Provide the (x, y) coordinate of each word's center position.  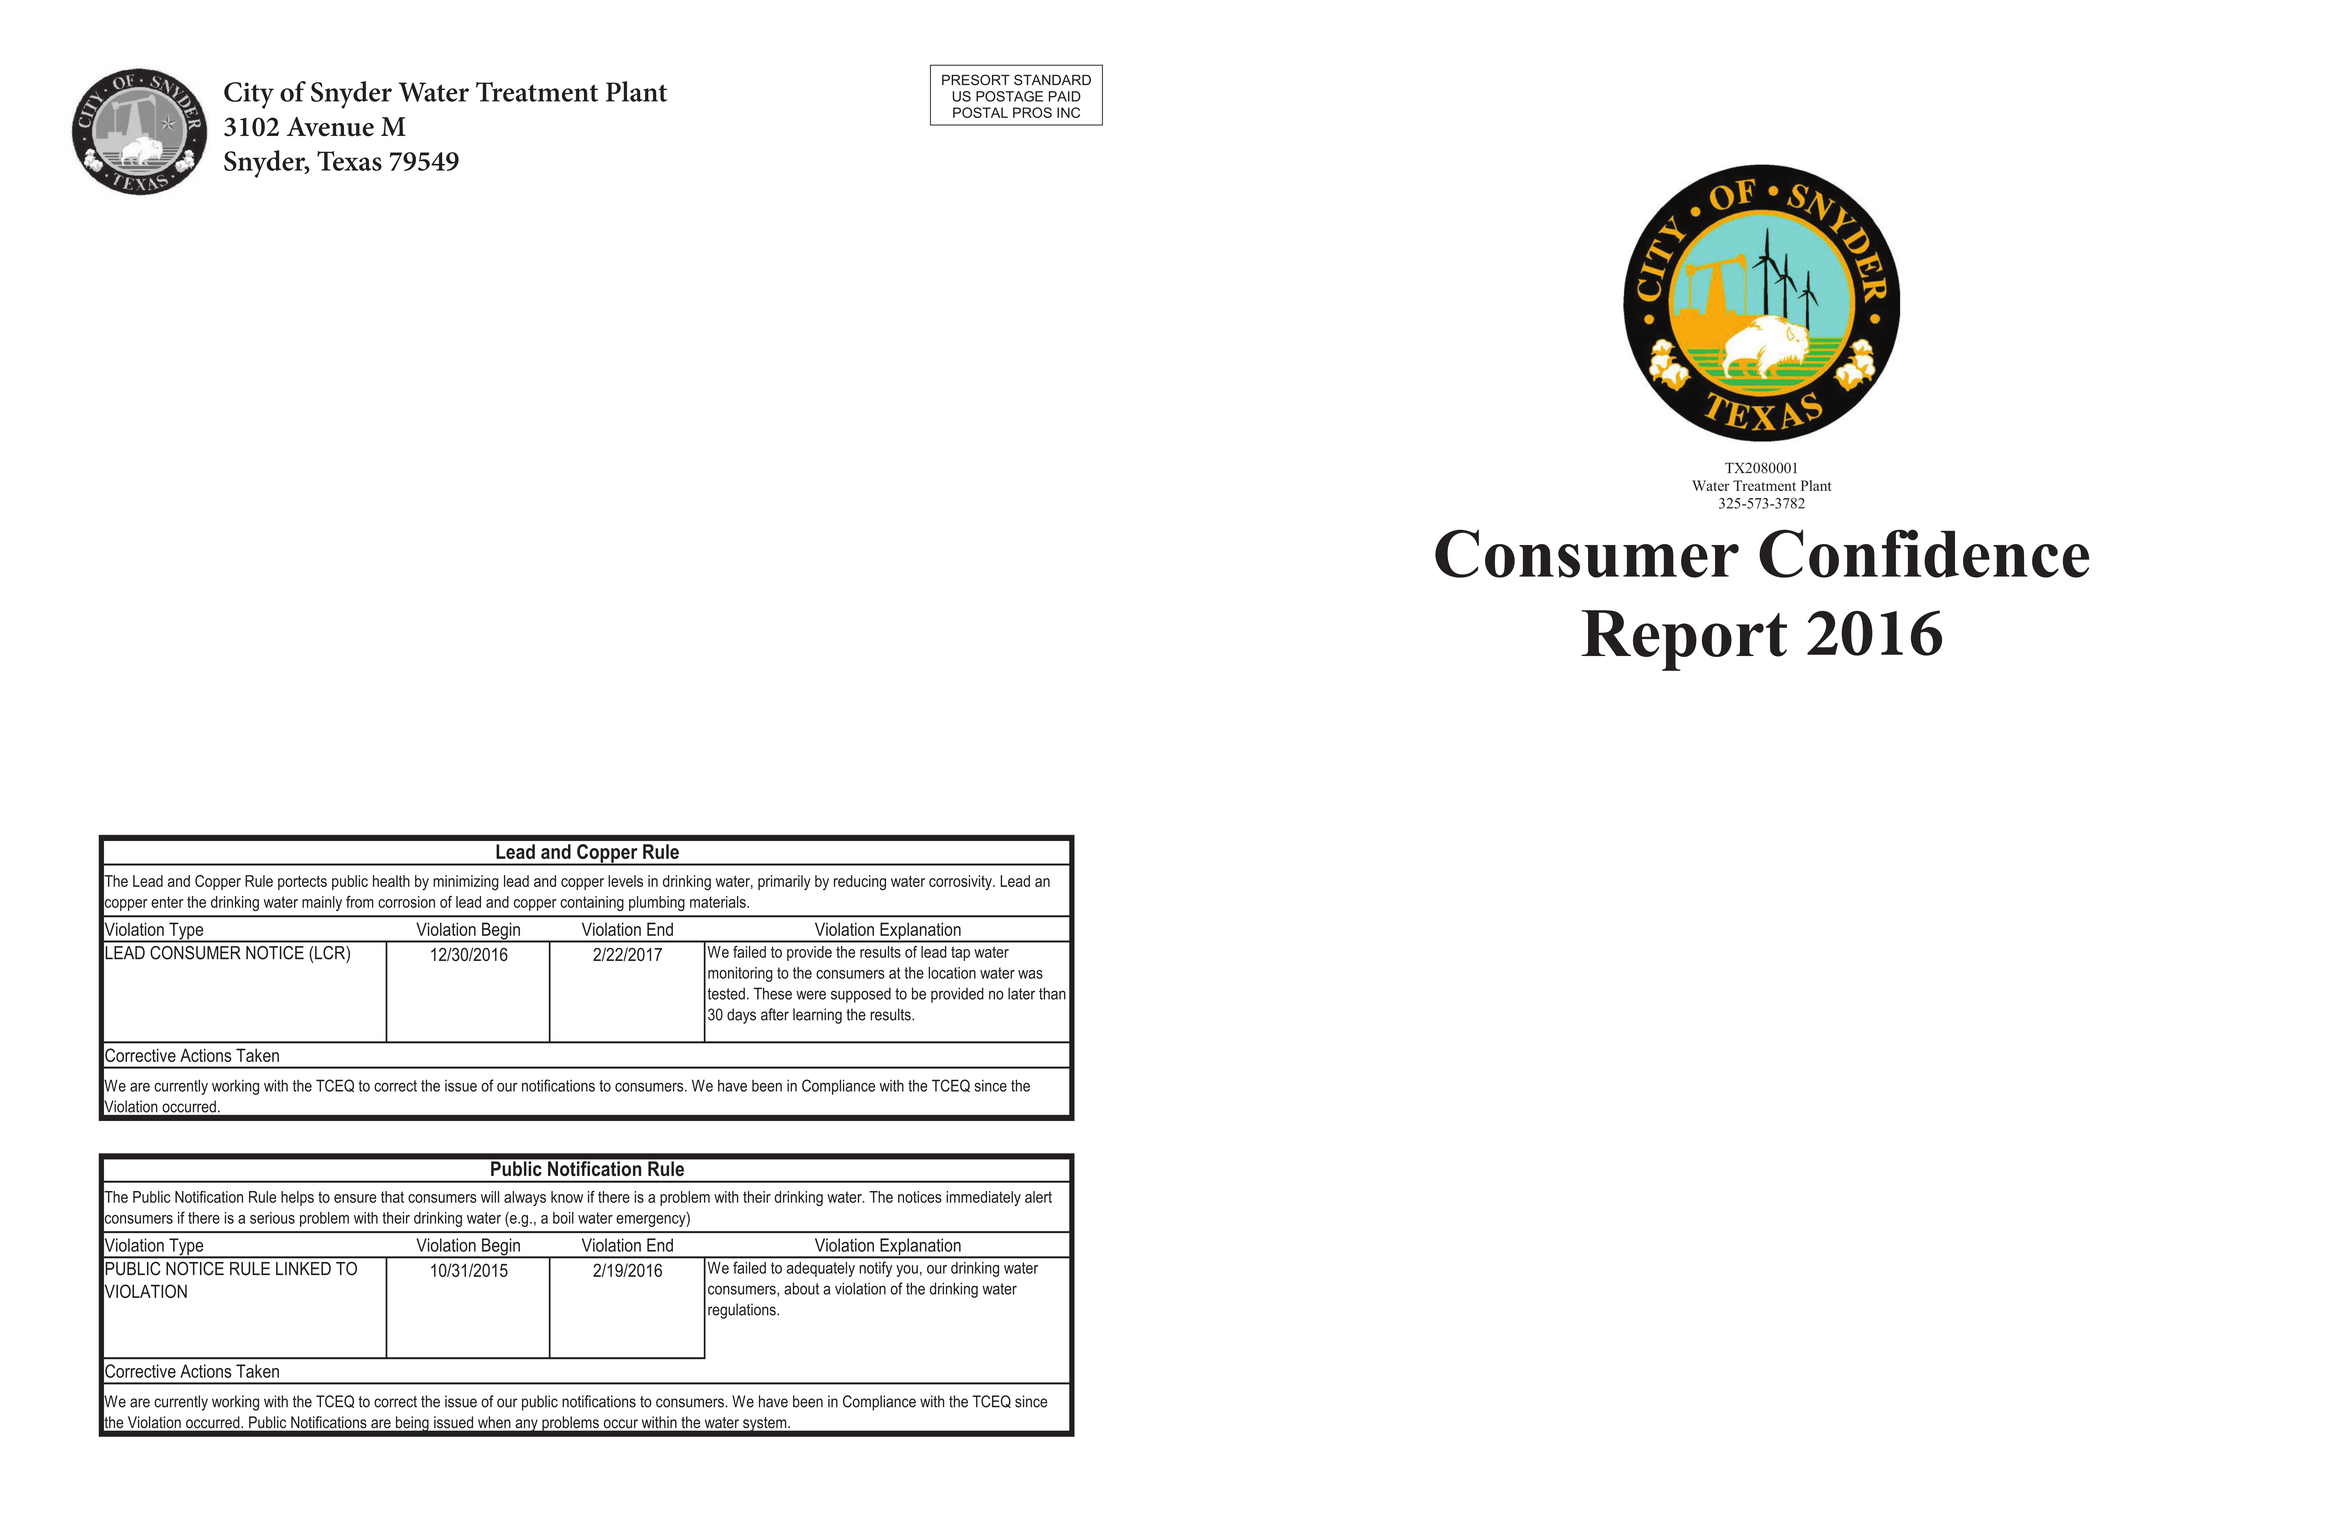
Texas (349, 161)
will (490, 1197)
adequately (821, 1269)
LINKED (303, 1268)
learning (817, 1016)
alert (1038, 1197)
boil (563, 1218)
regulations (743, 1311)
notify (876, 1269)
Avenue (330, 127)
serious (272, 1218)
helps (297, 1198)
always (525, 1198)
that (392, 1197)
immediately (983, 1198)
